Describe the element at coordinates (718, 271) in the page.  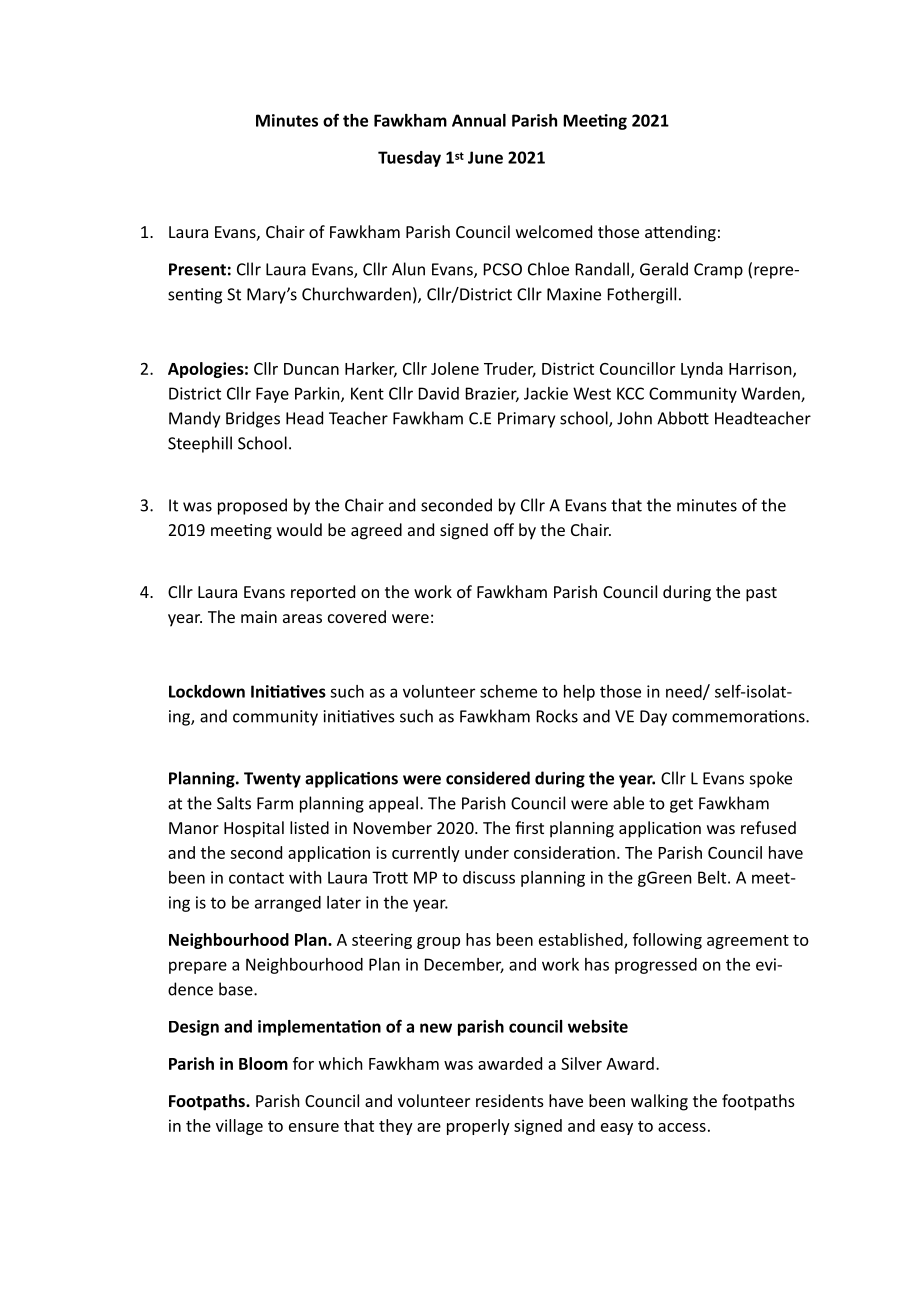
I see `Cramp` at that location.
